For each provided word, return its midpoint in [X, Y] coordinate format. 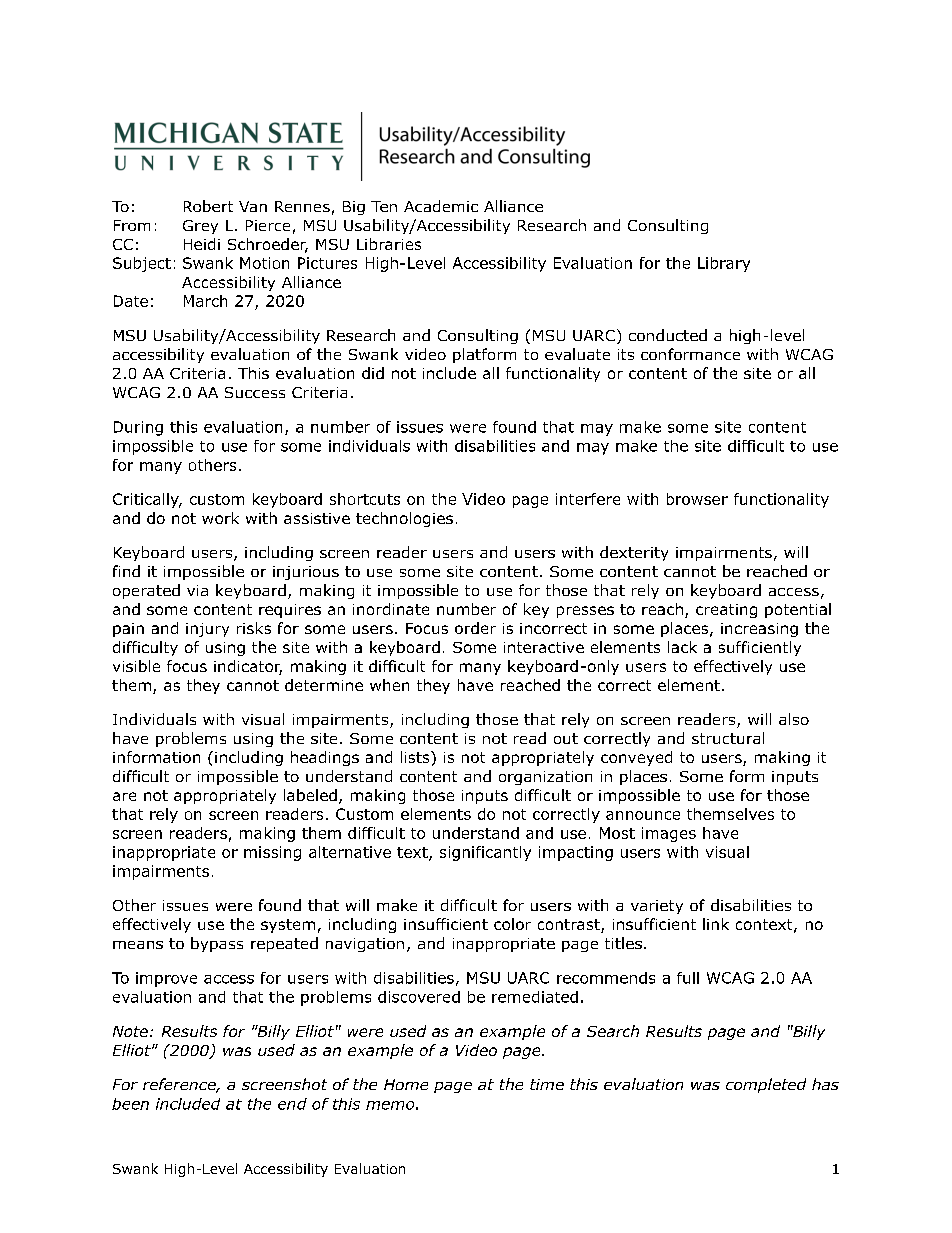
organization [545, 778]
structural [728, 738]
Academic [441, 206]
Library [724, 264]
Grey [200, 227]
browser [697, 499]
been [130, 1104]
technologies [404, 519]
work [220, 518]
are [124, 796]
